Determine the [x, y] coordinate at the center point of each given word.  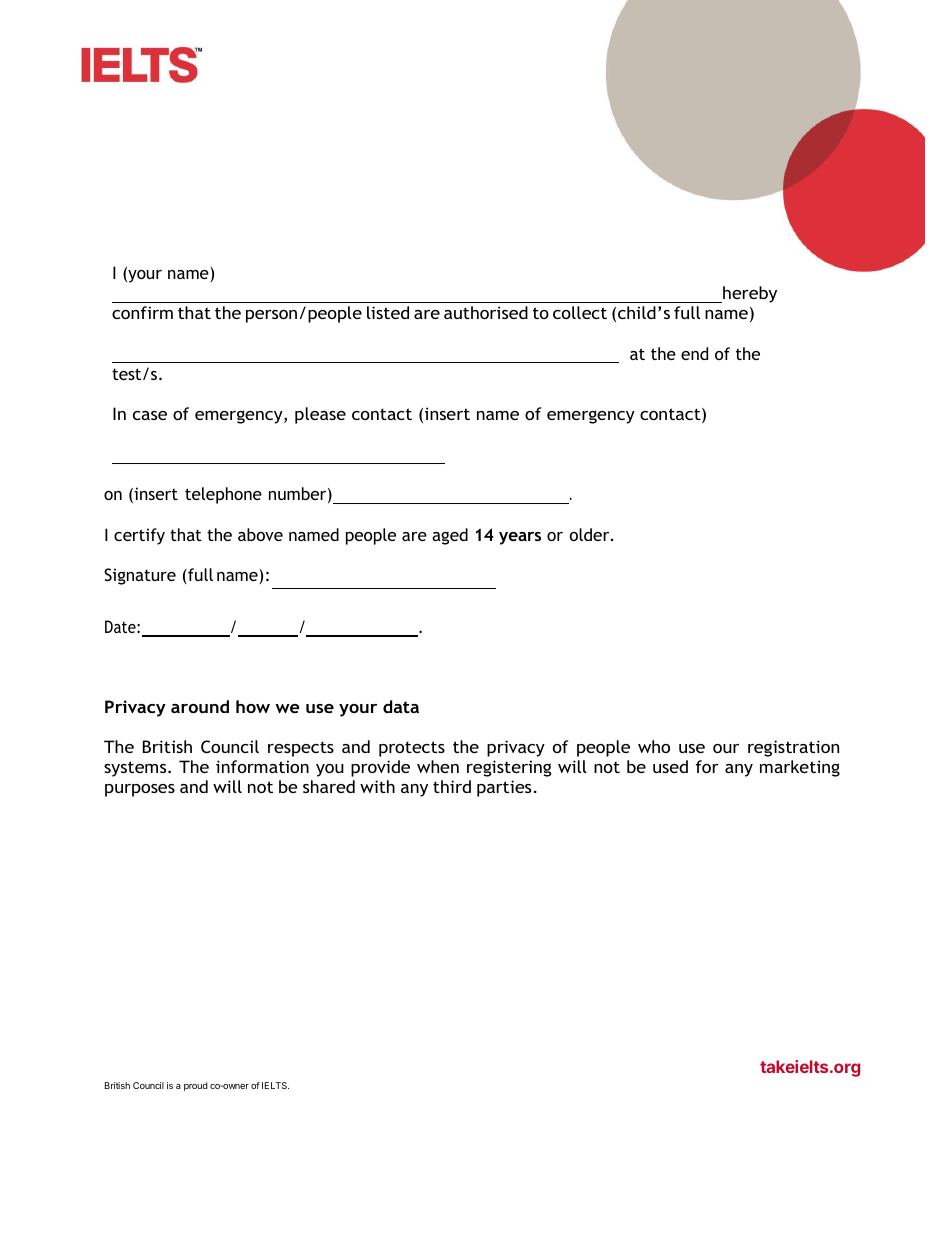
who [654, 746]
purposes [140, 790]
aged [450, 536]
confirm [142, 312]
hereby [749, 294]
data [401, 706]
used [670, 766]
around [200, 706]
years [520, 538]
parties [504, 788]
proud [196, 1086]
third [452, 786]
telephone [223, 495]
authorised [486, 312]
